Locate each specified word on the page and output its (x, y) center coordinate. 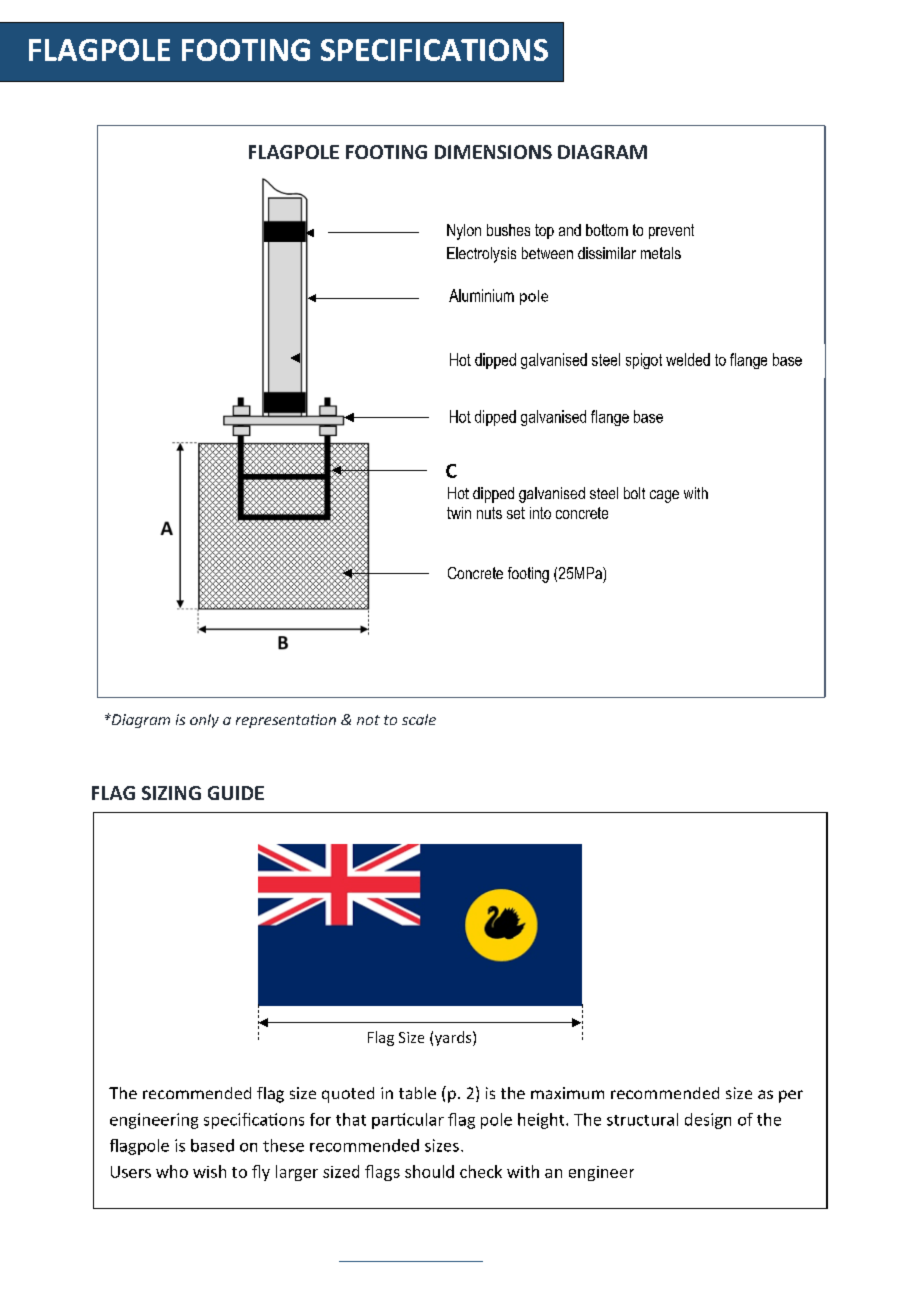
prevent (671, 231)
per (791, 1096)
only (204, 721)
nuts (489, 513)
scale (419, 719)
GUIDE (236, 793)
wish (209, 1171)
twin (459, 513)
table (417, 1093)
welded (688, 359)
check (481, 1171)
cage (664, 496)
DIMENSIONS (493, 152)
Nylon (464, 232)
